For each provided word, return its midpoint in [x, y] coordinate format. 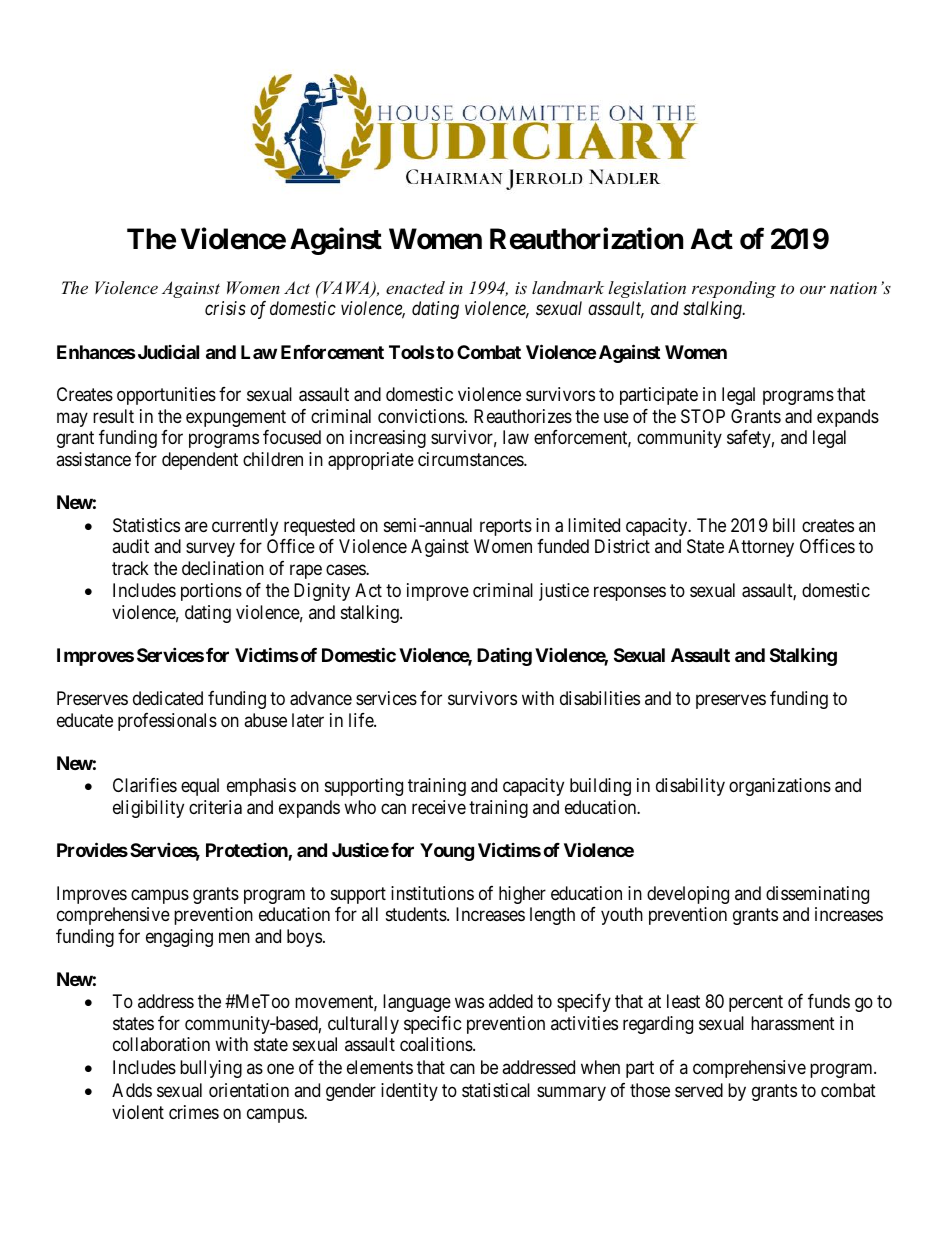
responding [734, 289]
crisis [225, 308]
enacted [415, 287]
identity [409, 1092]
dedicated [168, 698]
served [699, 1090]
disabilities [600, 698]
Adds [132, 1090]
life [362, 720]
